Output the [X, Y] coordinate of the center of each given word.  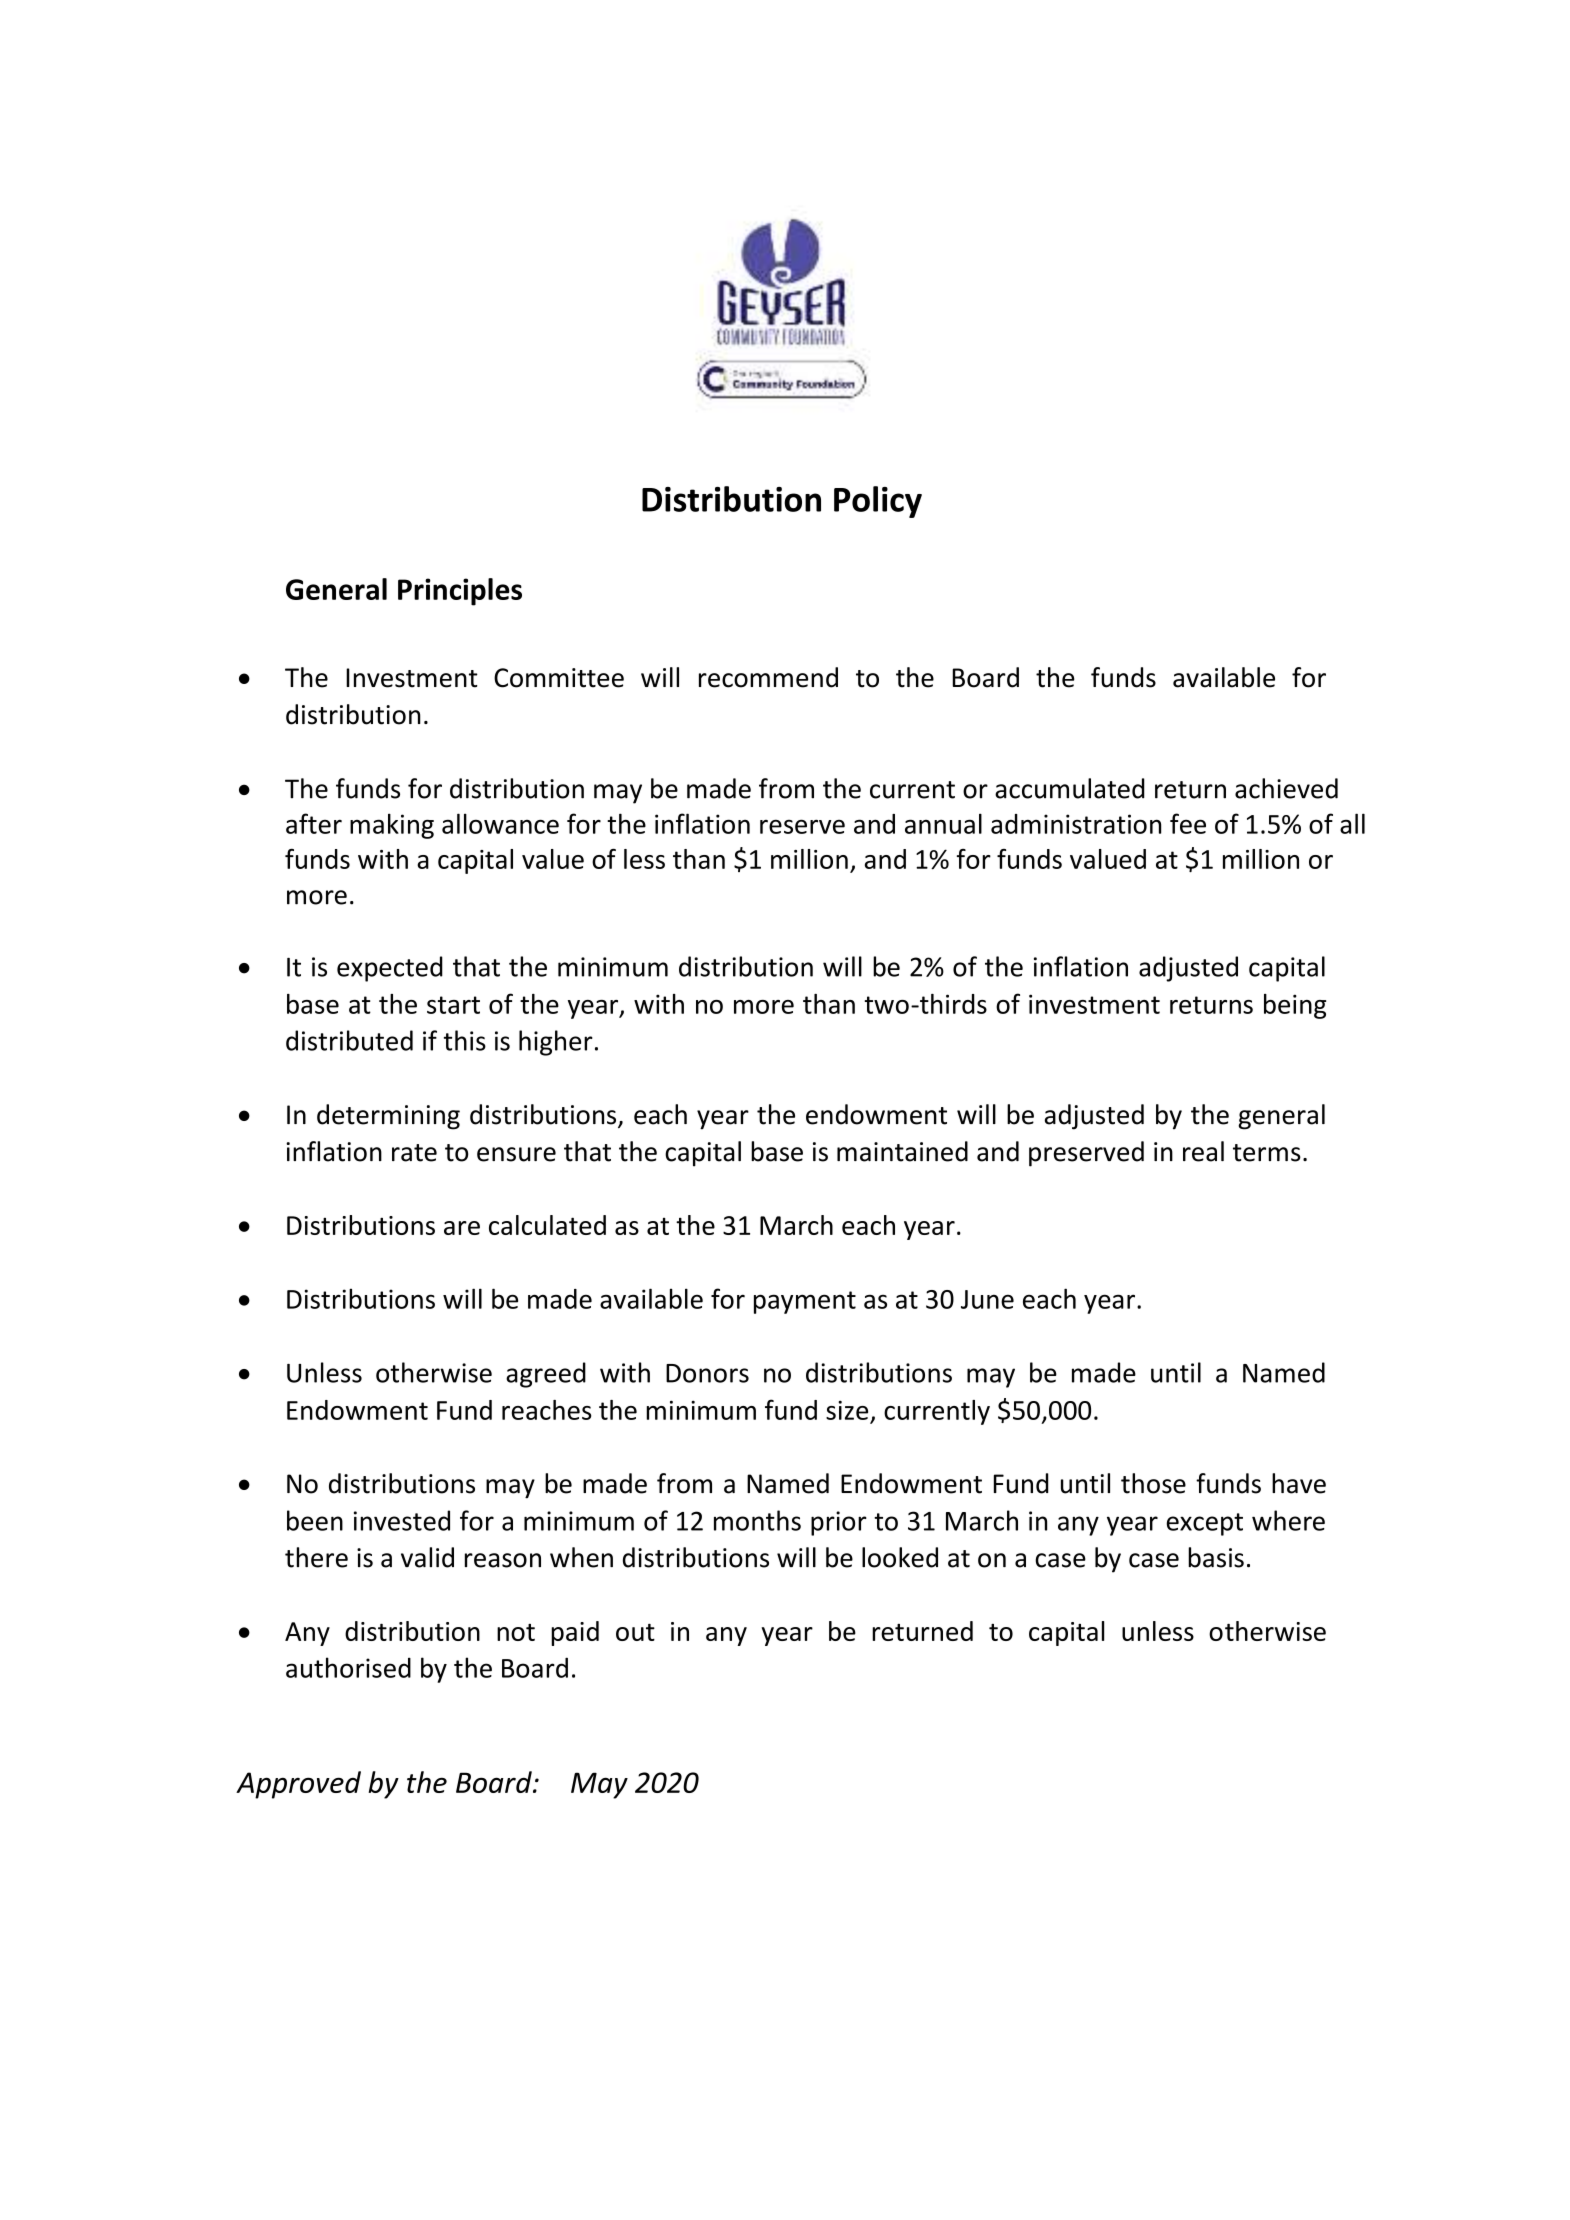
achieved [1286, 788]
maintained [902, 1151]
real [1203, 1151]
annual [943, 823]
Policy [878, 502]
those [1153, 1483]
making [392, 826]
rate [414, 1153]
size [847, 1410]
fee [1188, 823]
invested [402, 1520]
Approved [298, 1785]
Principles [460, 592]
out [635, 1632]
